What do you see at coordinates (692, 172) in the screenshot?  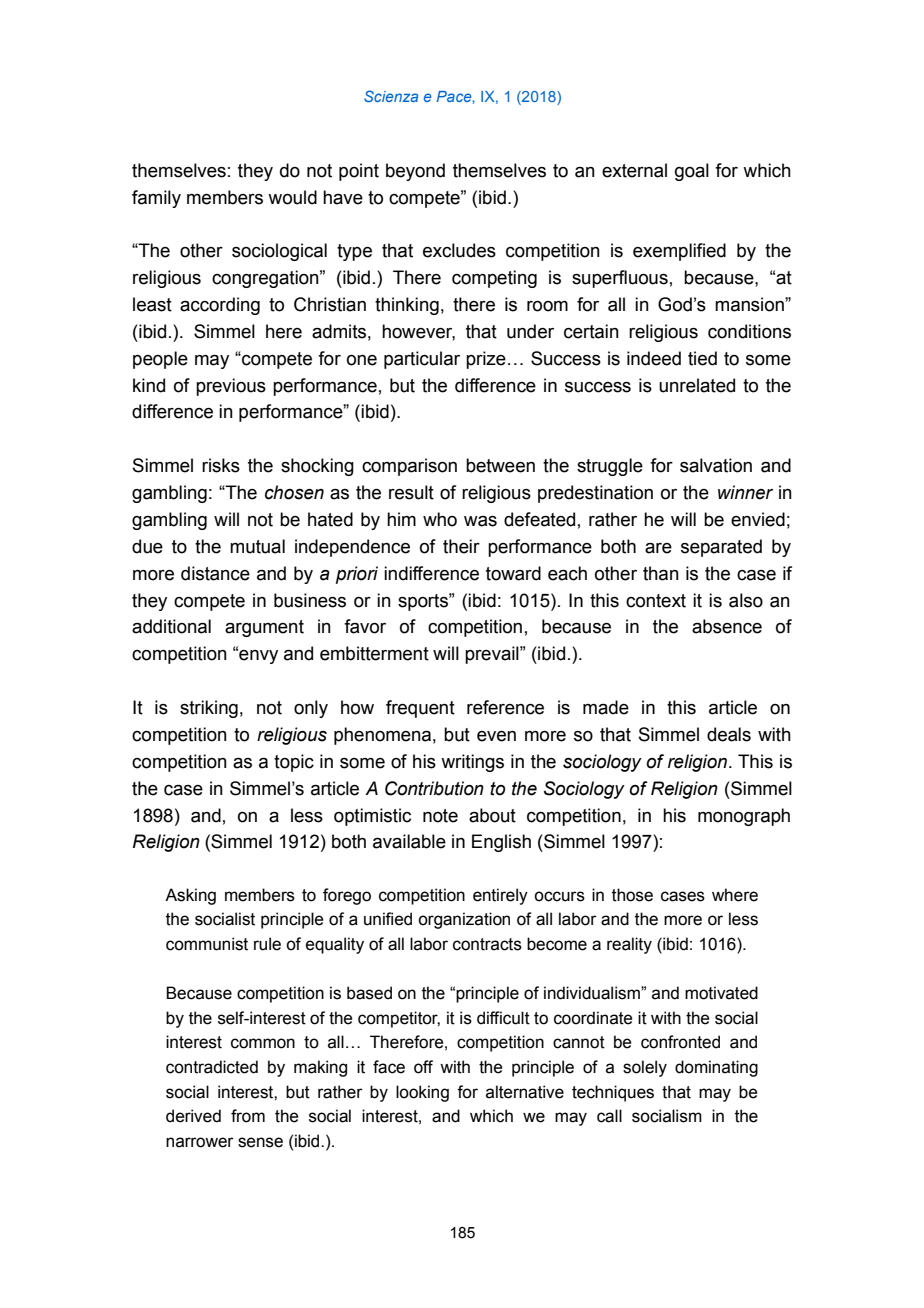 I see `goal` at bounding box center [692, 172].
